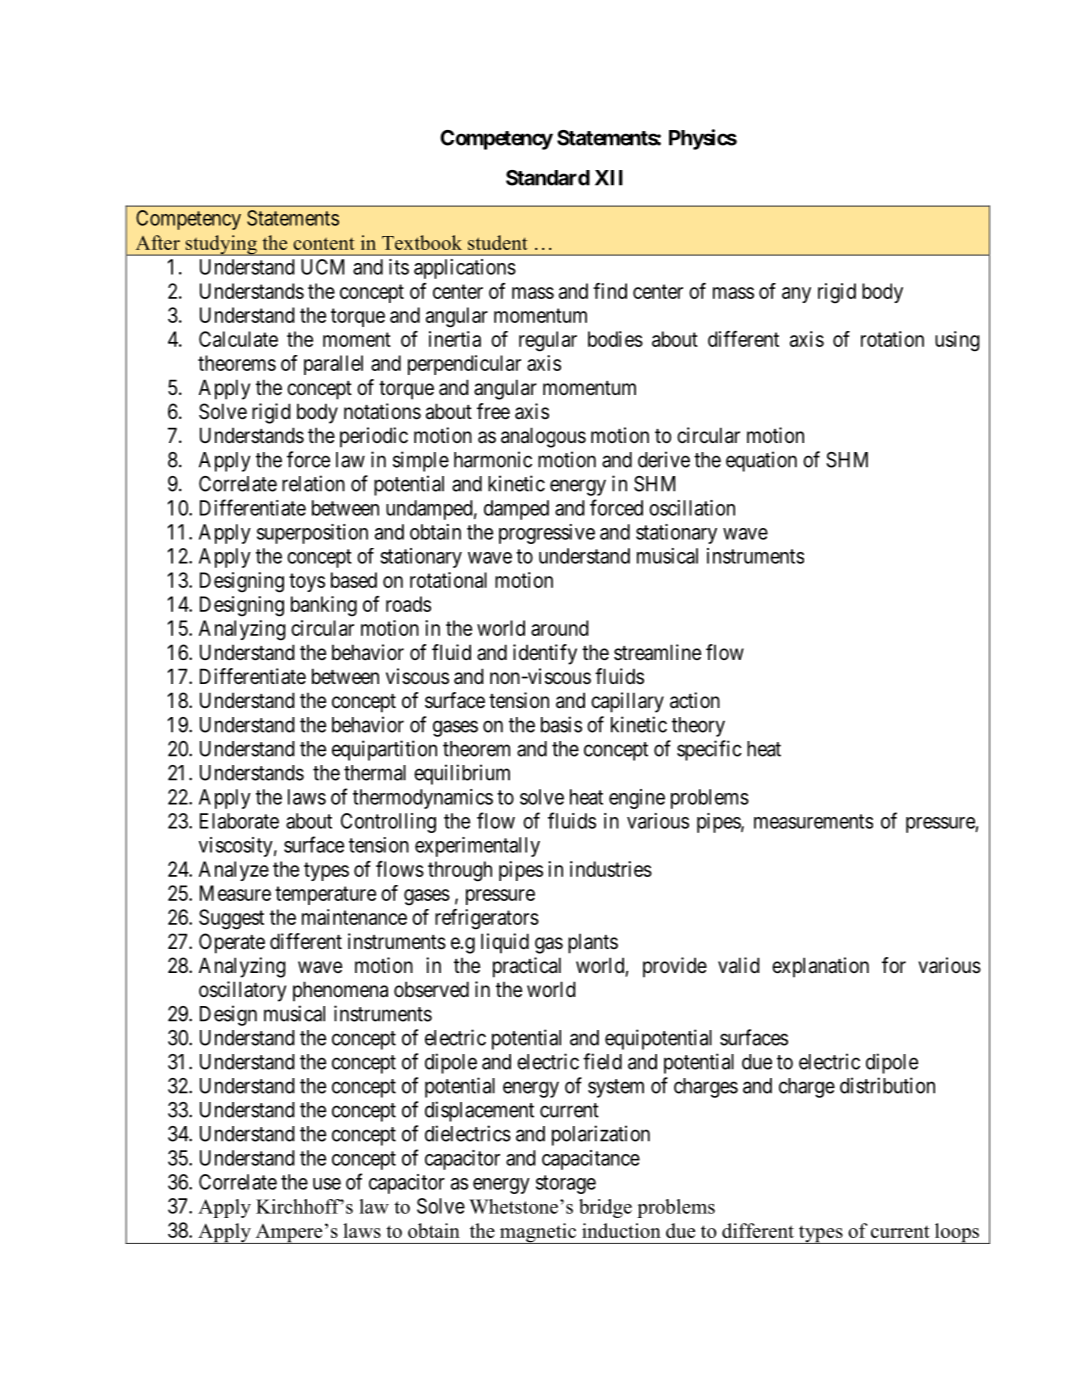 Image resolution: width=1068 pixels, height=1382 pixels. Describe the element at coordinates (820, 967) in the screenshot. I see `explanation` at that location.
